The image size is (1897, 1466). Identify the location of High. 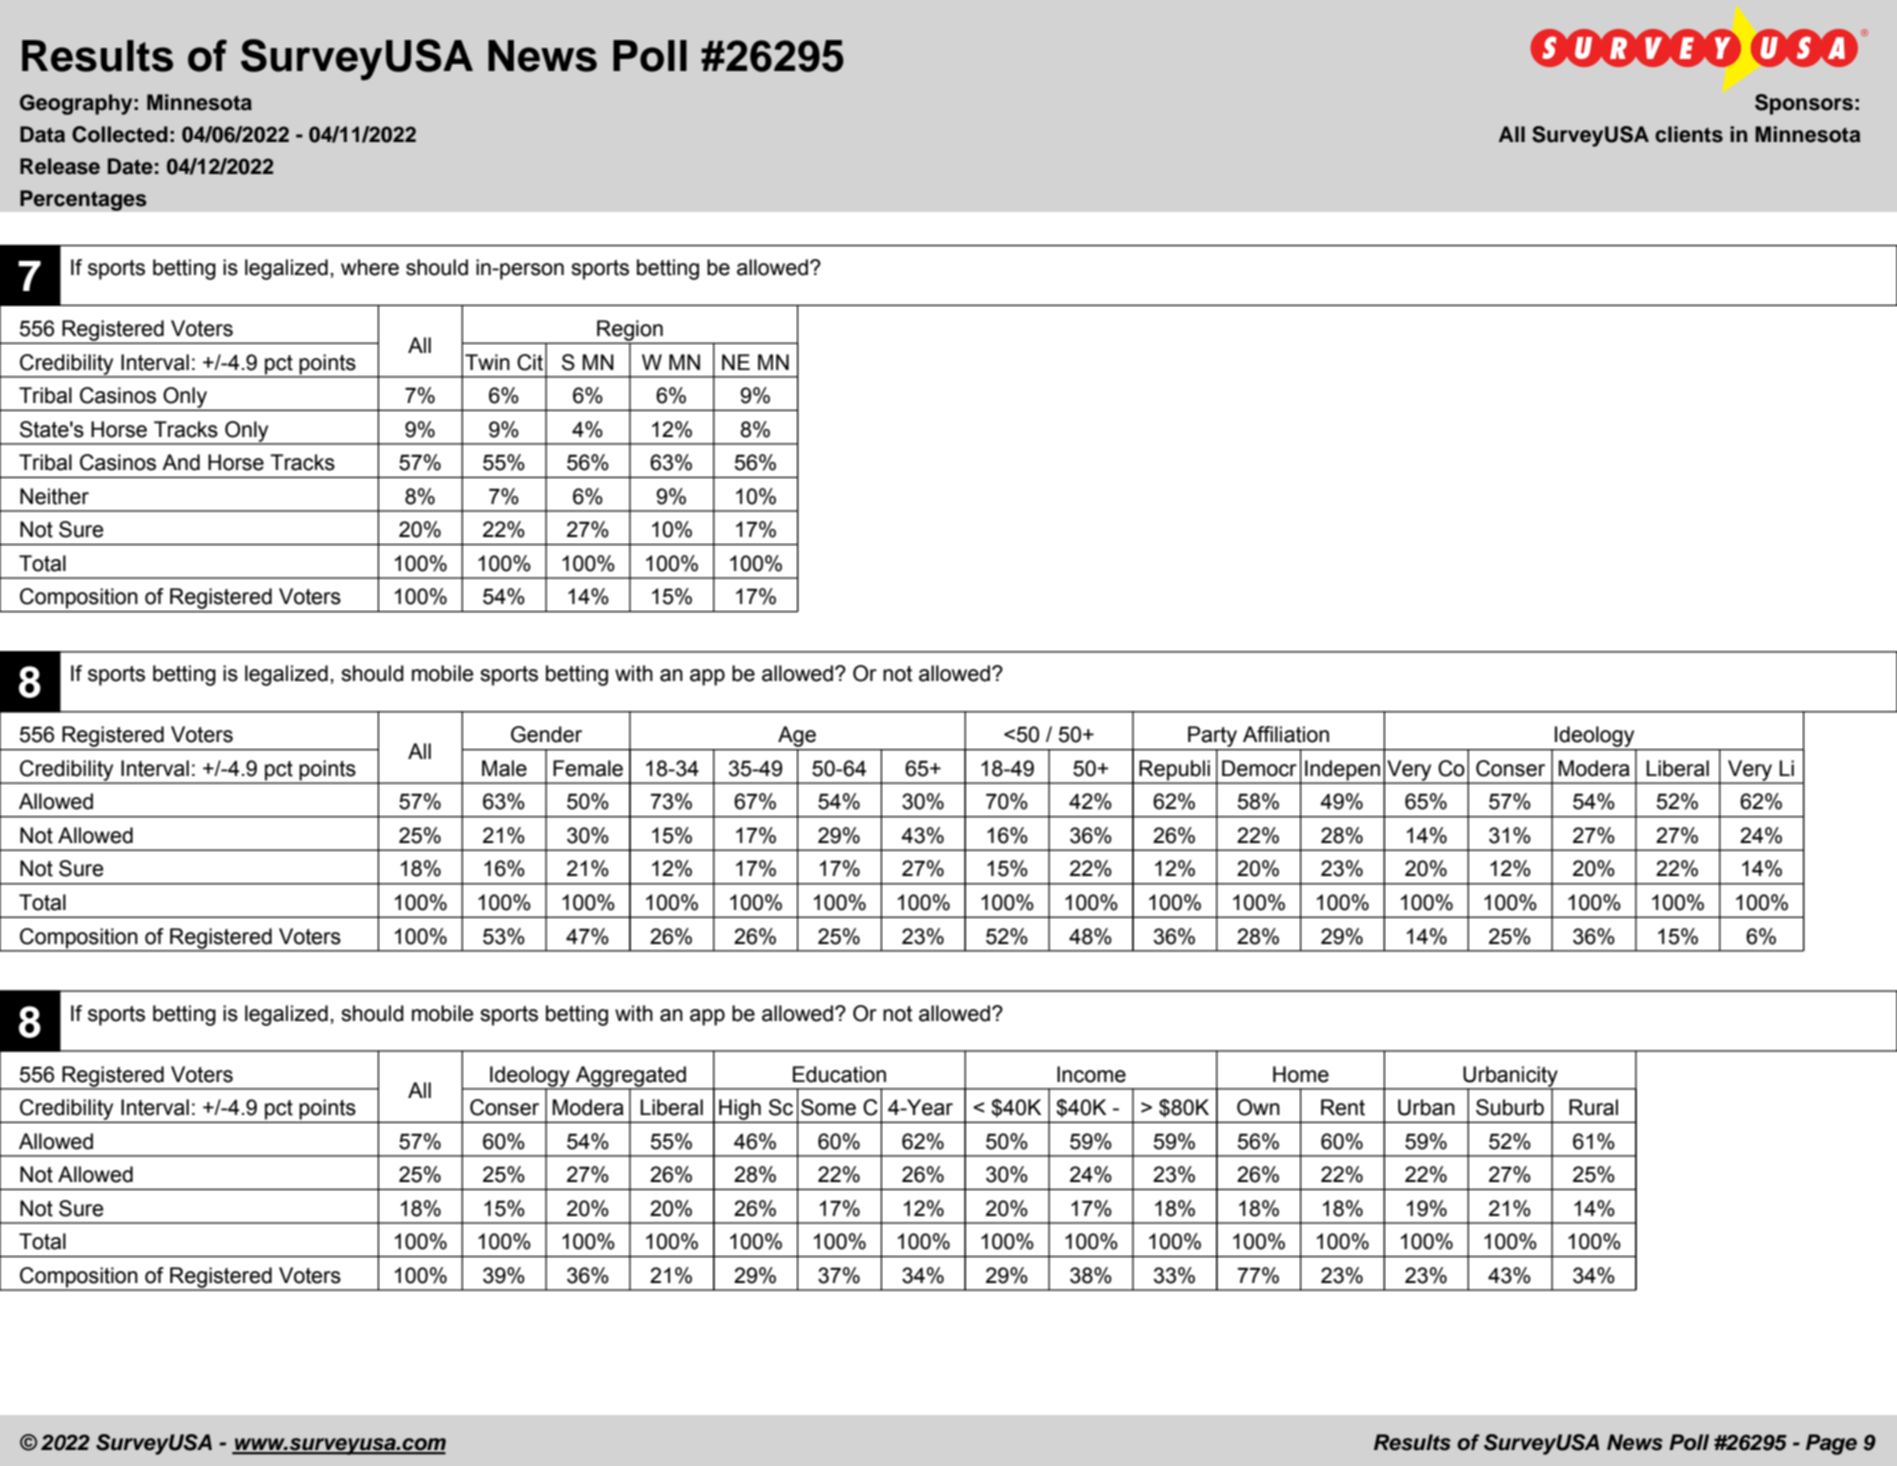
(740, 1110).
